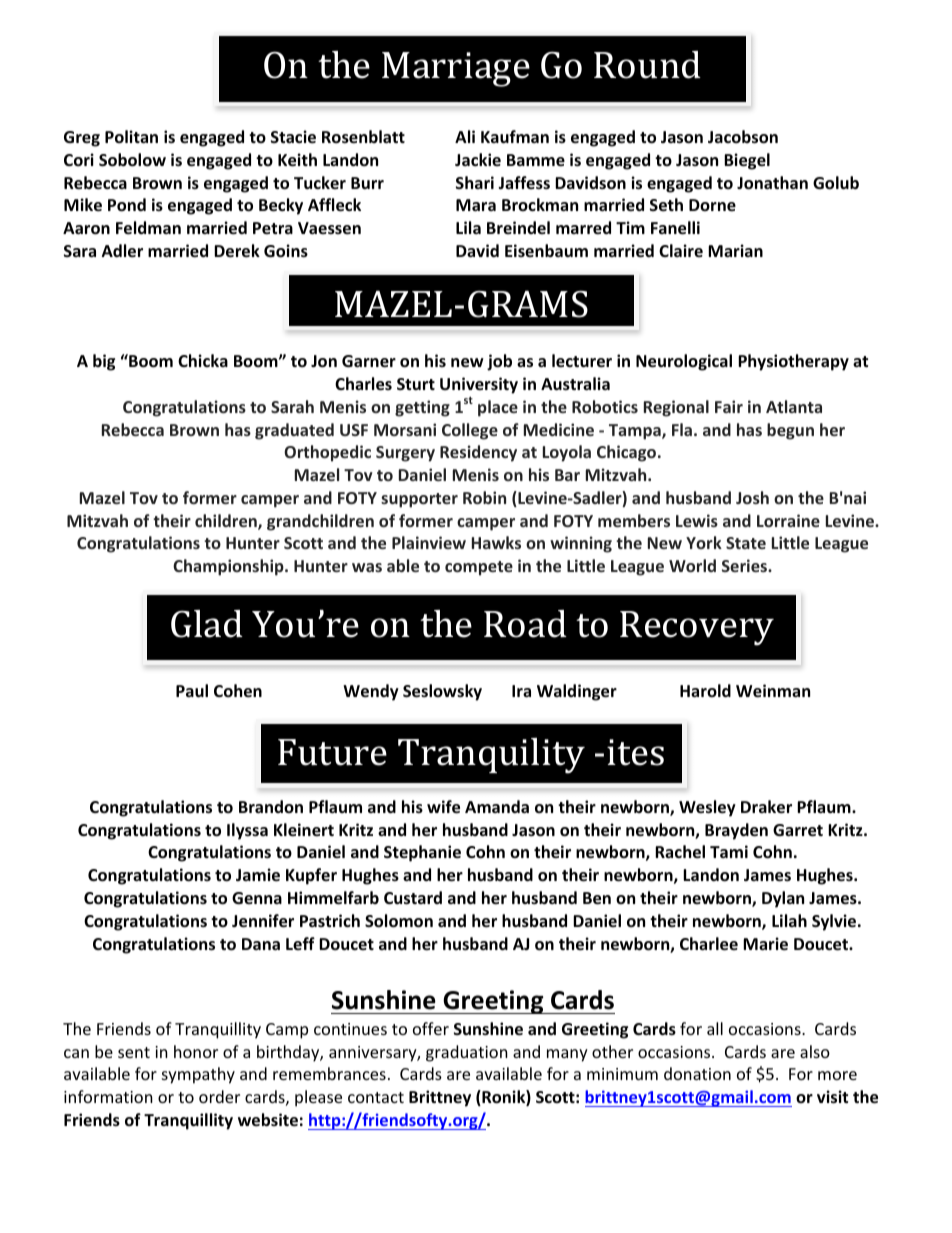  Describe the element at coordinates (456, 69) in the screenshot. I see `Marriage` at that location.
